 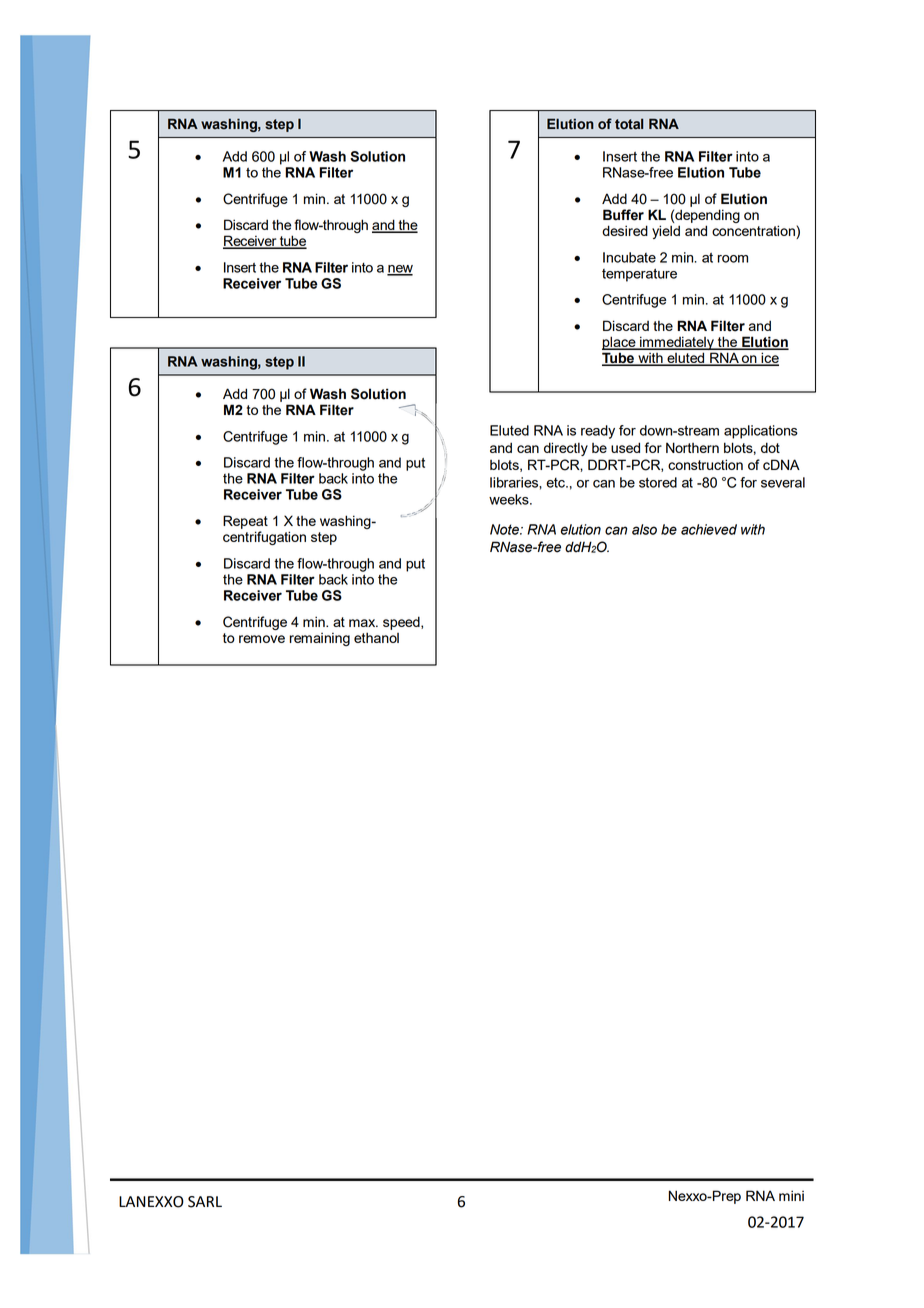 I want to click on total, so click(x=629, y=124).
